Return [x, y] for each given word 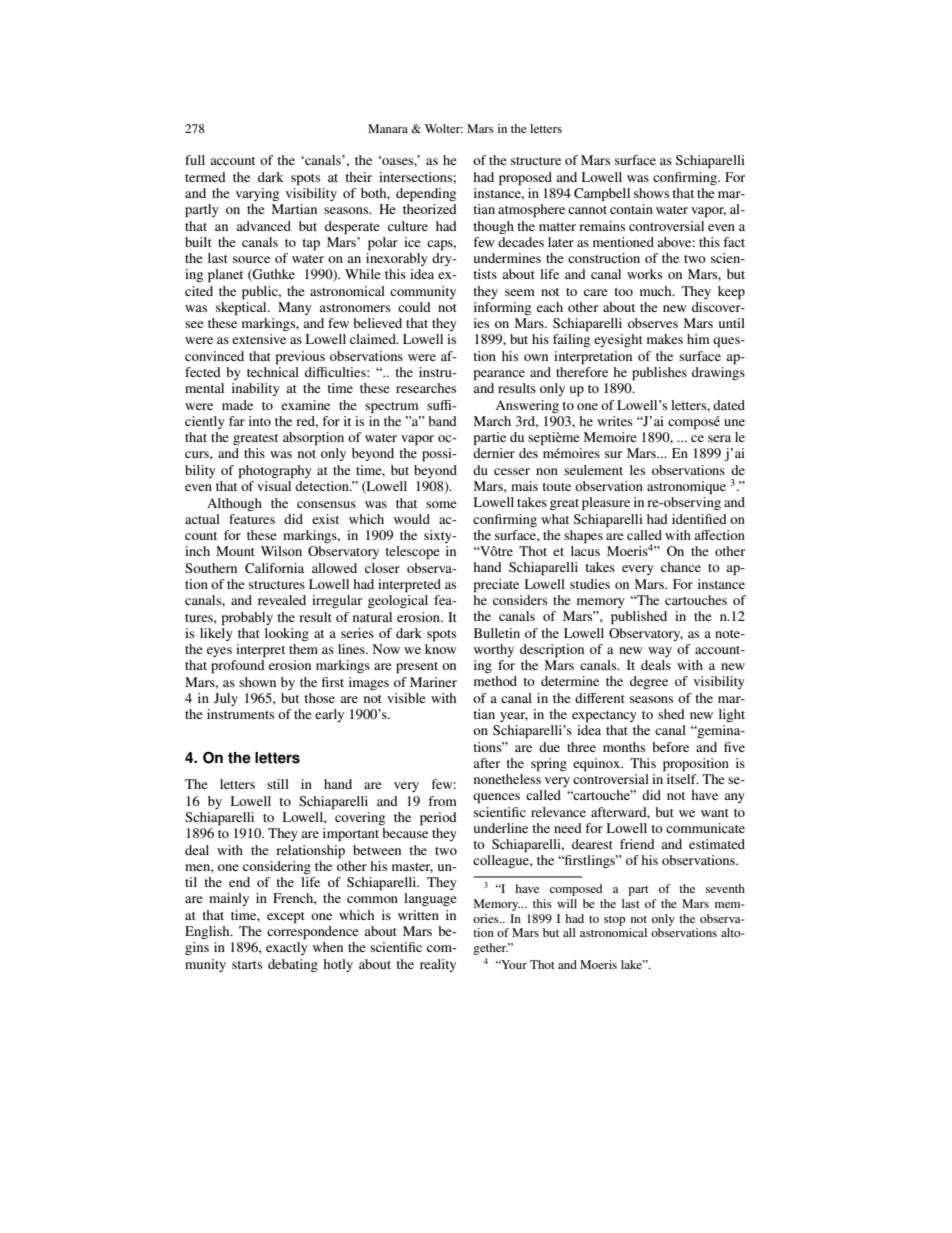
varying [257, 194]
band [442, 421]
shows [651, 193]
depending [426, 195]
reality [438, 965]
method [495, 681]
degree [649, 682]
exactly [287, 948]
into [260, 421]
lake [633, 964]
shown [257, 682]
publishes [659, 374]
